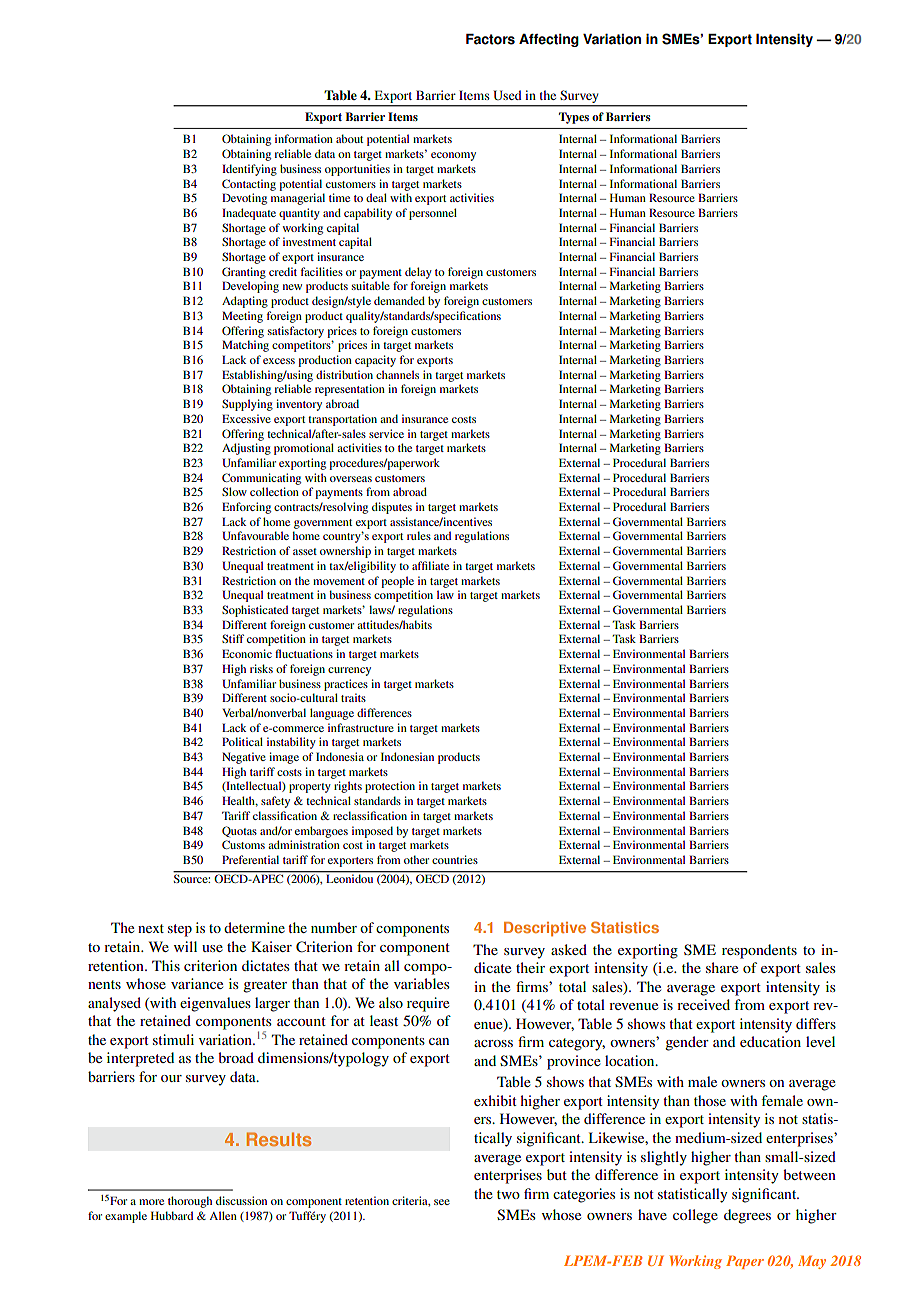 Image resolution: width=924 pixels, height=1308 pixels. What do you see at coordinates (397, 374) in the screenshot?
I see `channels` at bounding box center [397, 374].
